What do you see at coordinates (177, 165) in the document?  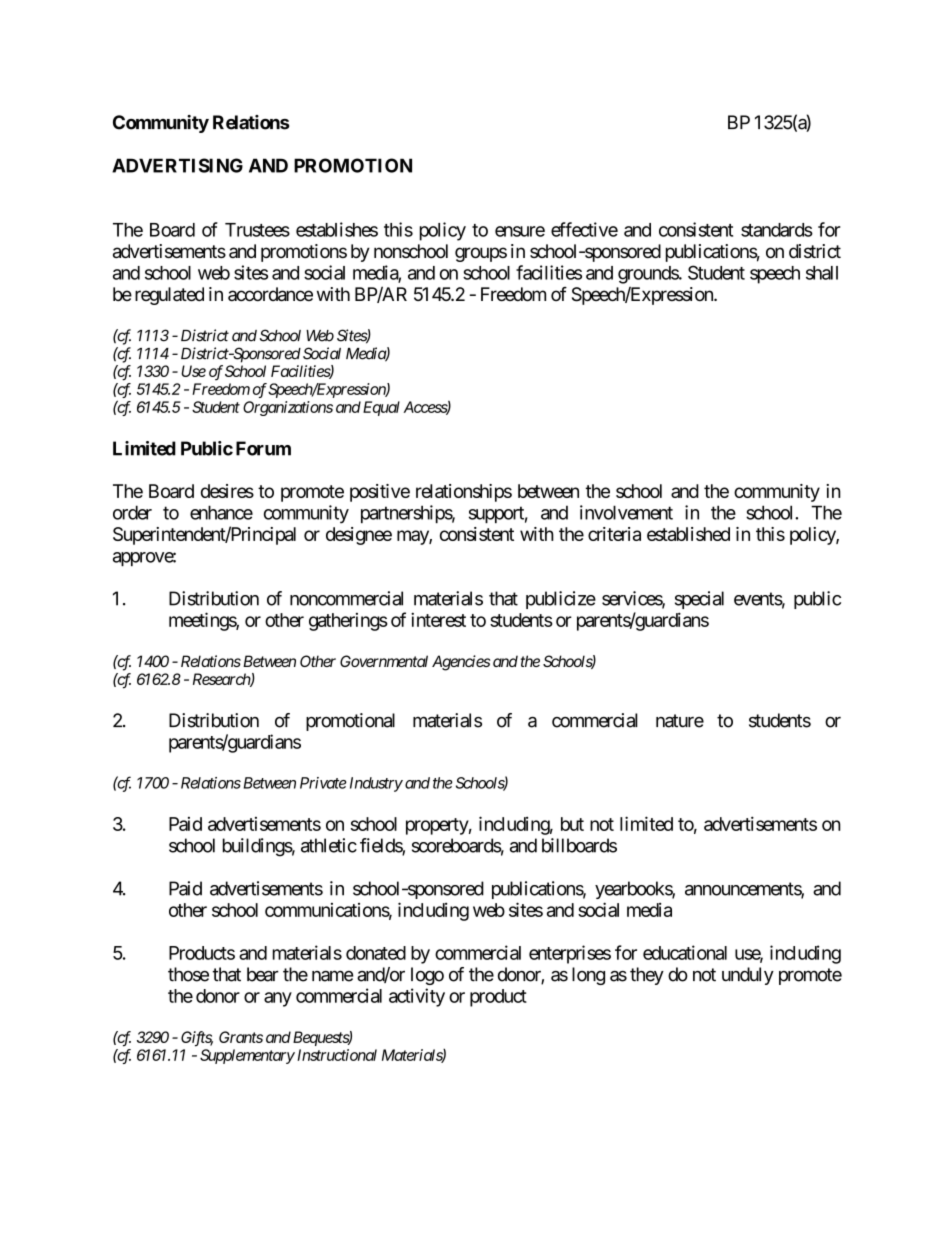 I see `ADVERTISING` at bounding box center [177, 165].
